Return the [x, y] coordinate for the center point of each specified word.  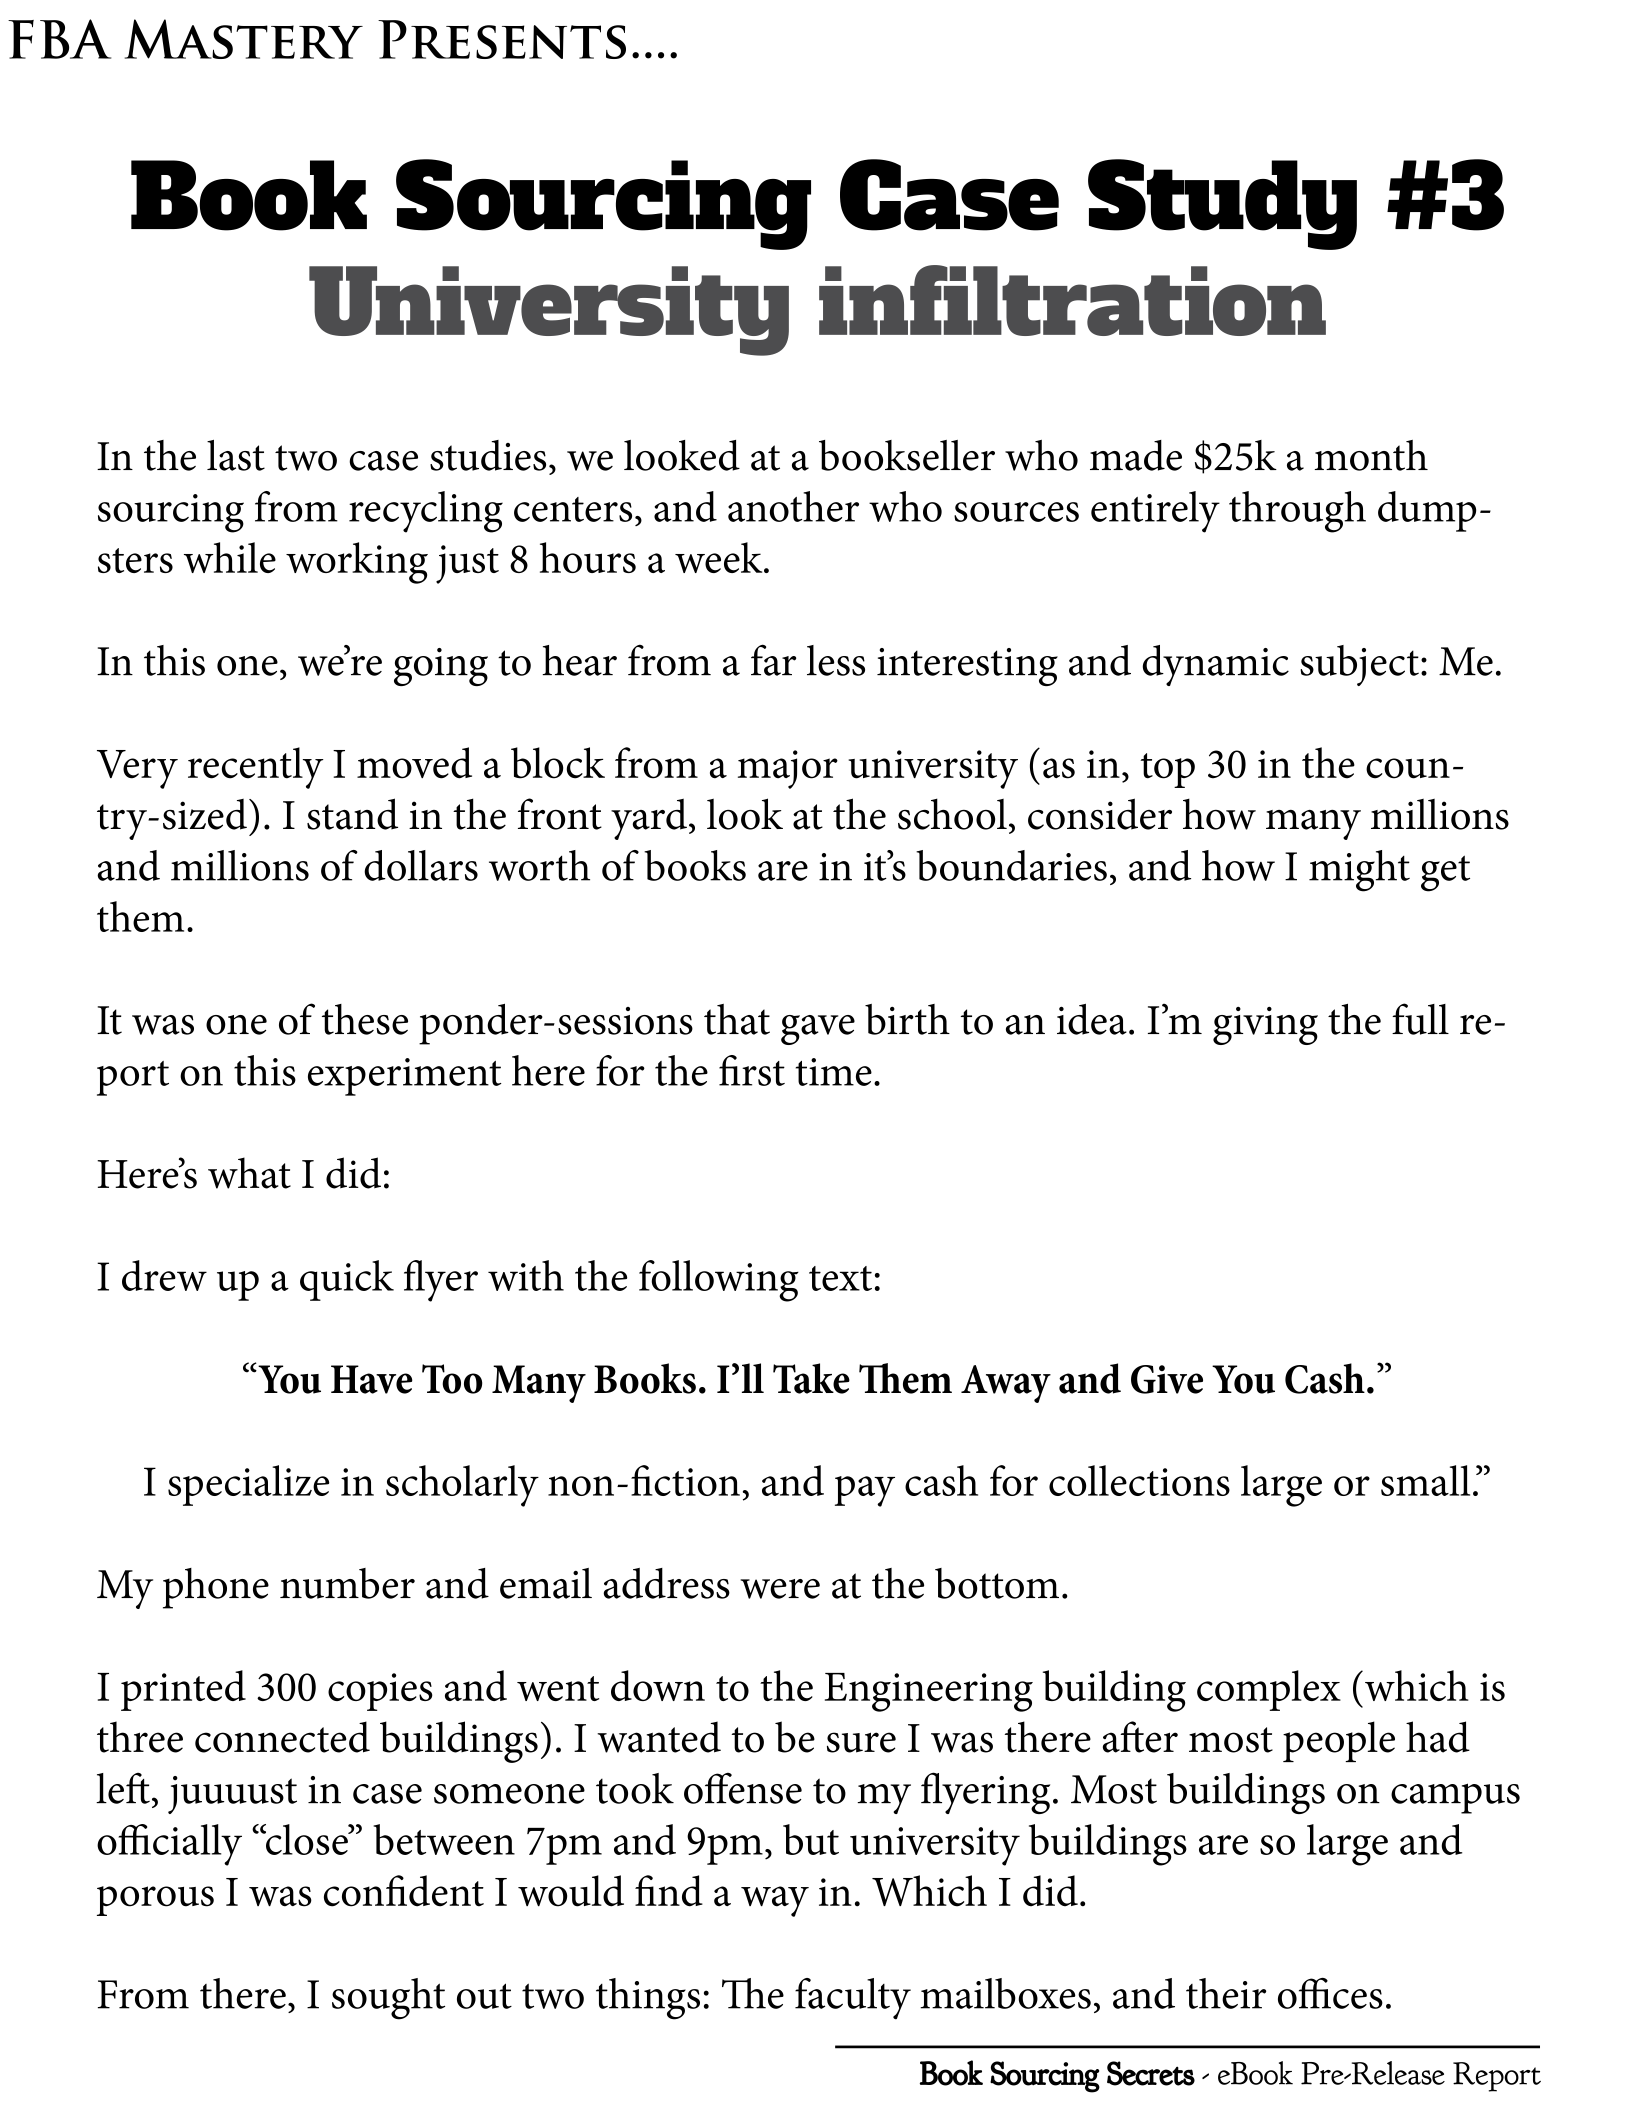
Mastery [244, 39]
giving [1265, 1026]
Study [1222, 204]
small [1425, 1480]
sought [388, 1999]
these [365, 1019]
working [357, 563]
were [780, 1589]
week [720, 557]
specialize [248, 1485]
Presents [502, 39]
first [752, 1070]
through [1297, 512]
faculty [853, 1999]
